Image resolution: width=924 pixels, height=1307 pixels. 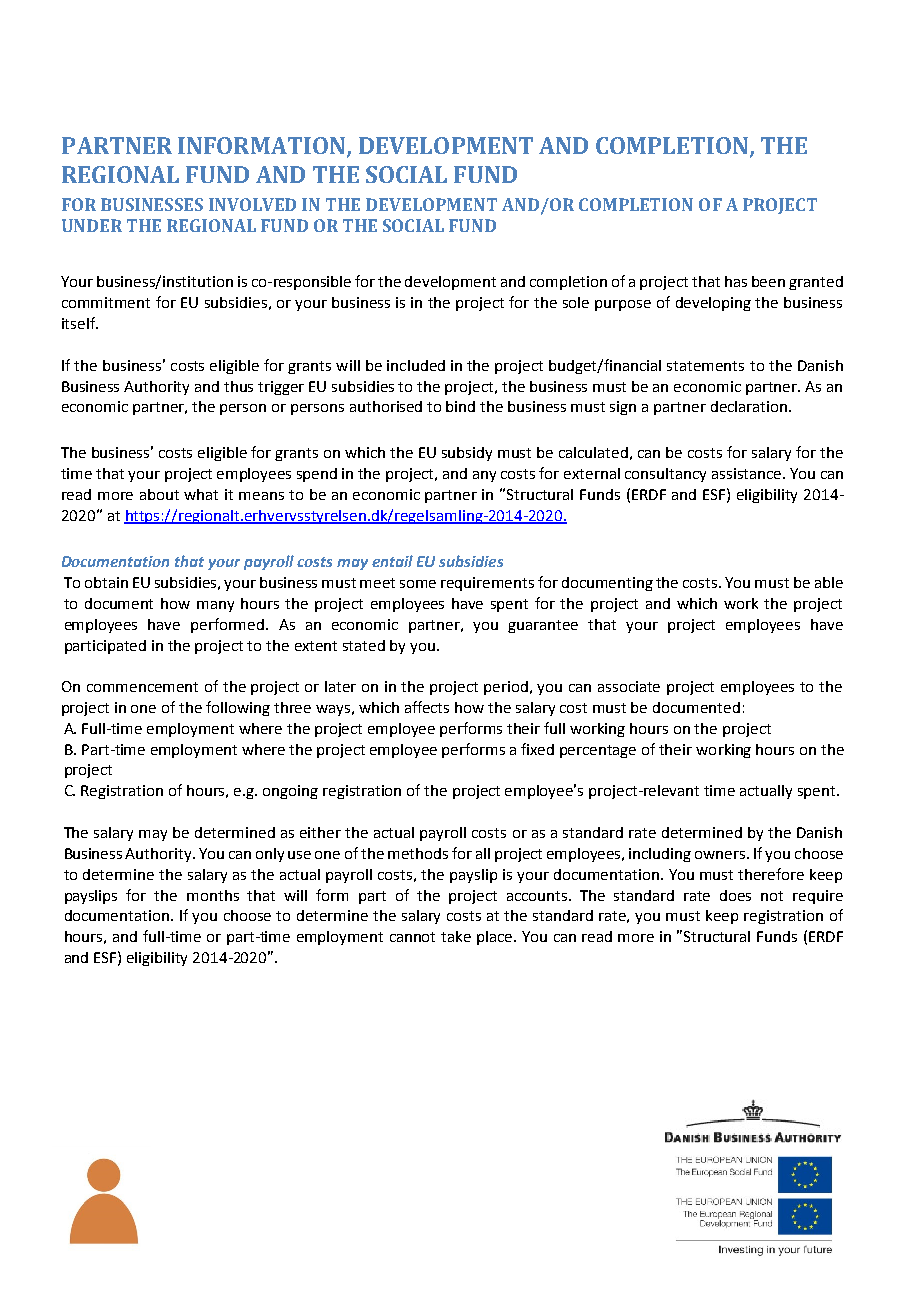 What do you see at coordinates (829, 582) in the screenshot?
I see `able` at bounding box center [829, 582].
